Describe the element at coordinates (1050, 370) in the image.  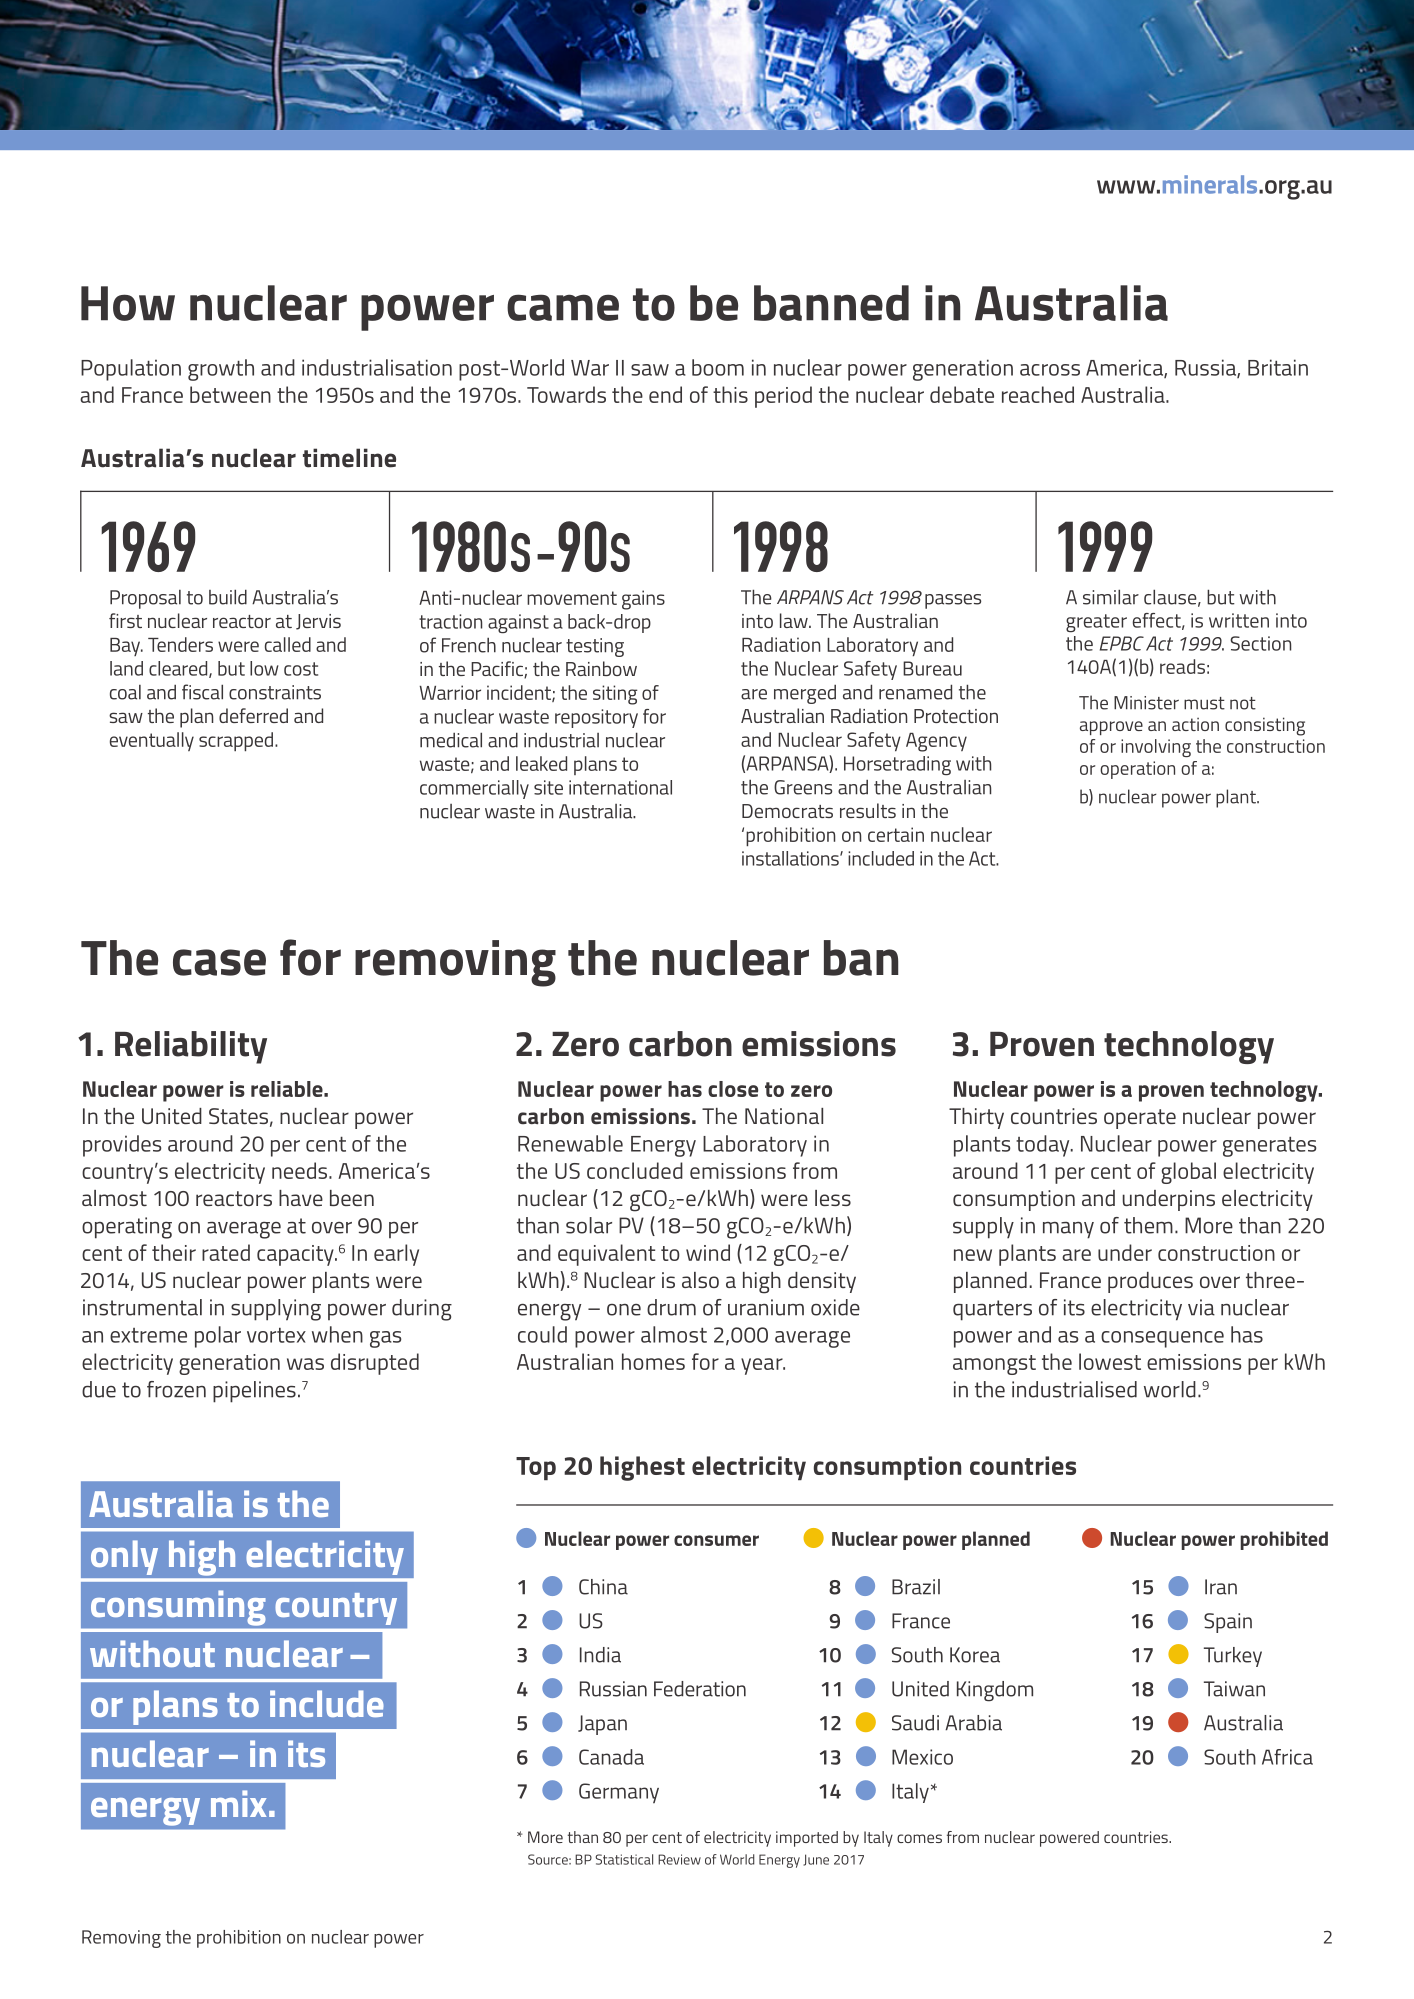
I see `across` at that location.
